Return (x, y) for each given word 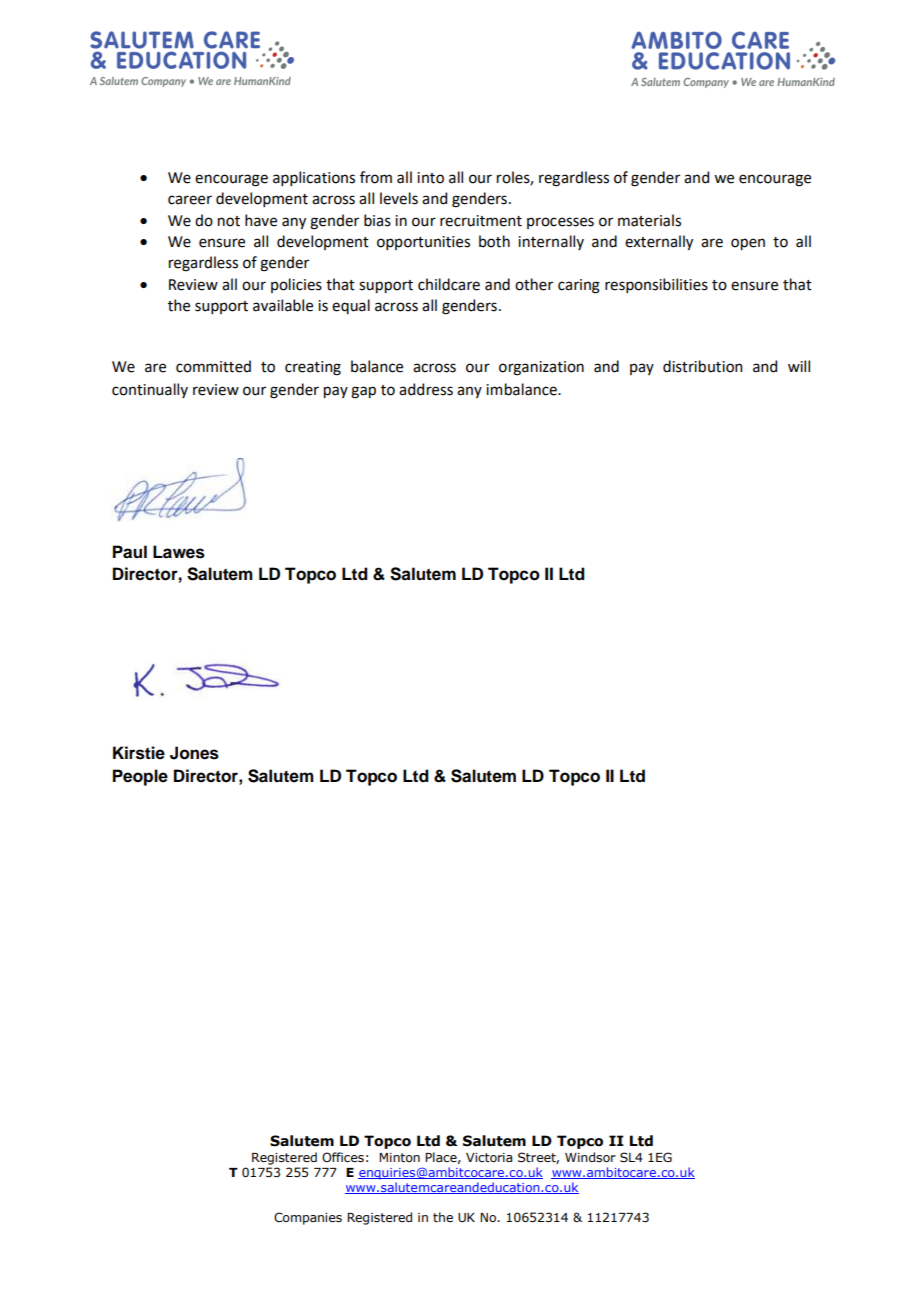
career (190, 200)
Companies (308, 1218)
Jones (194, 753)
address (426, 389)
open (748, 244)
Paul (130, 552)
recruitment (481, 221)
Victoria (489, 1157)
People (140, 777)
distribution (702, 366)
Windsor (590, 1157)
